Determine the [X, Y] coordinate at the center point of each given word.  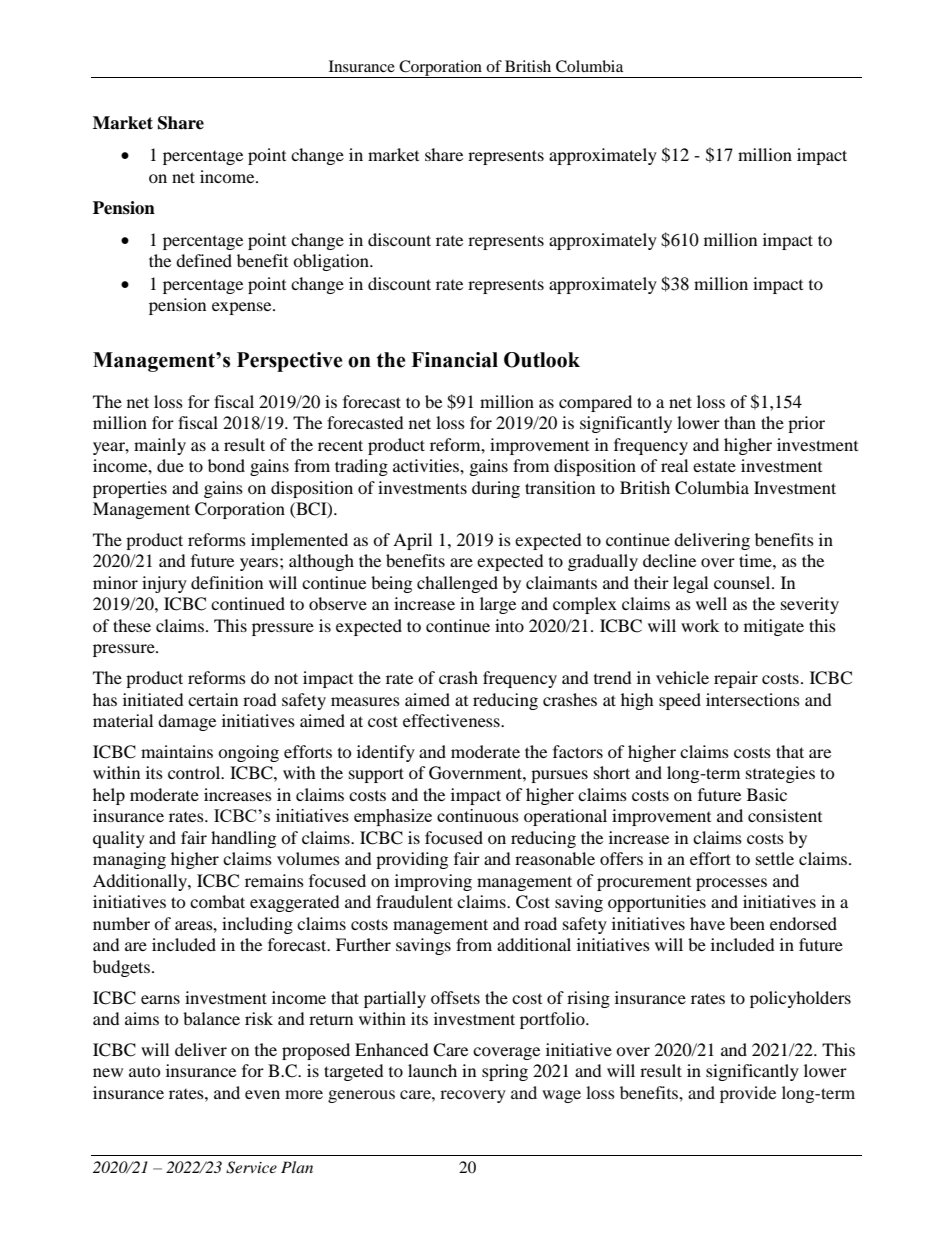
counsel [743, 582]
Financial [454, 360]
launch [432, 1070]
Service [251, 1167]
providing [412, 860]
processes [731, 884]
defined [204, 260]
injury [164, 584]
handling [243, 839]
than [740, 422]
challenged [457, 584]
